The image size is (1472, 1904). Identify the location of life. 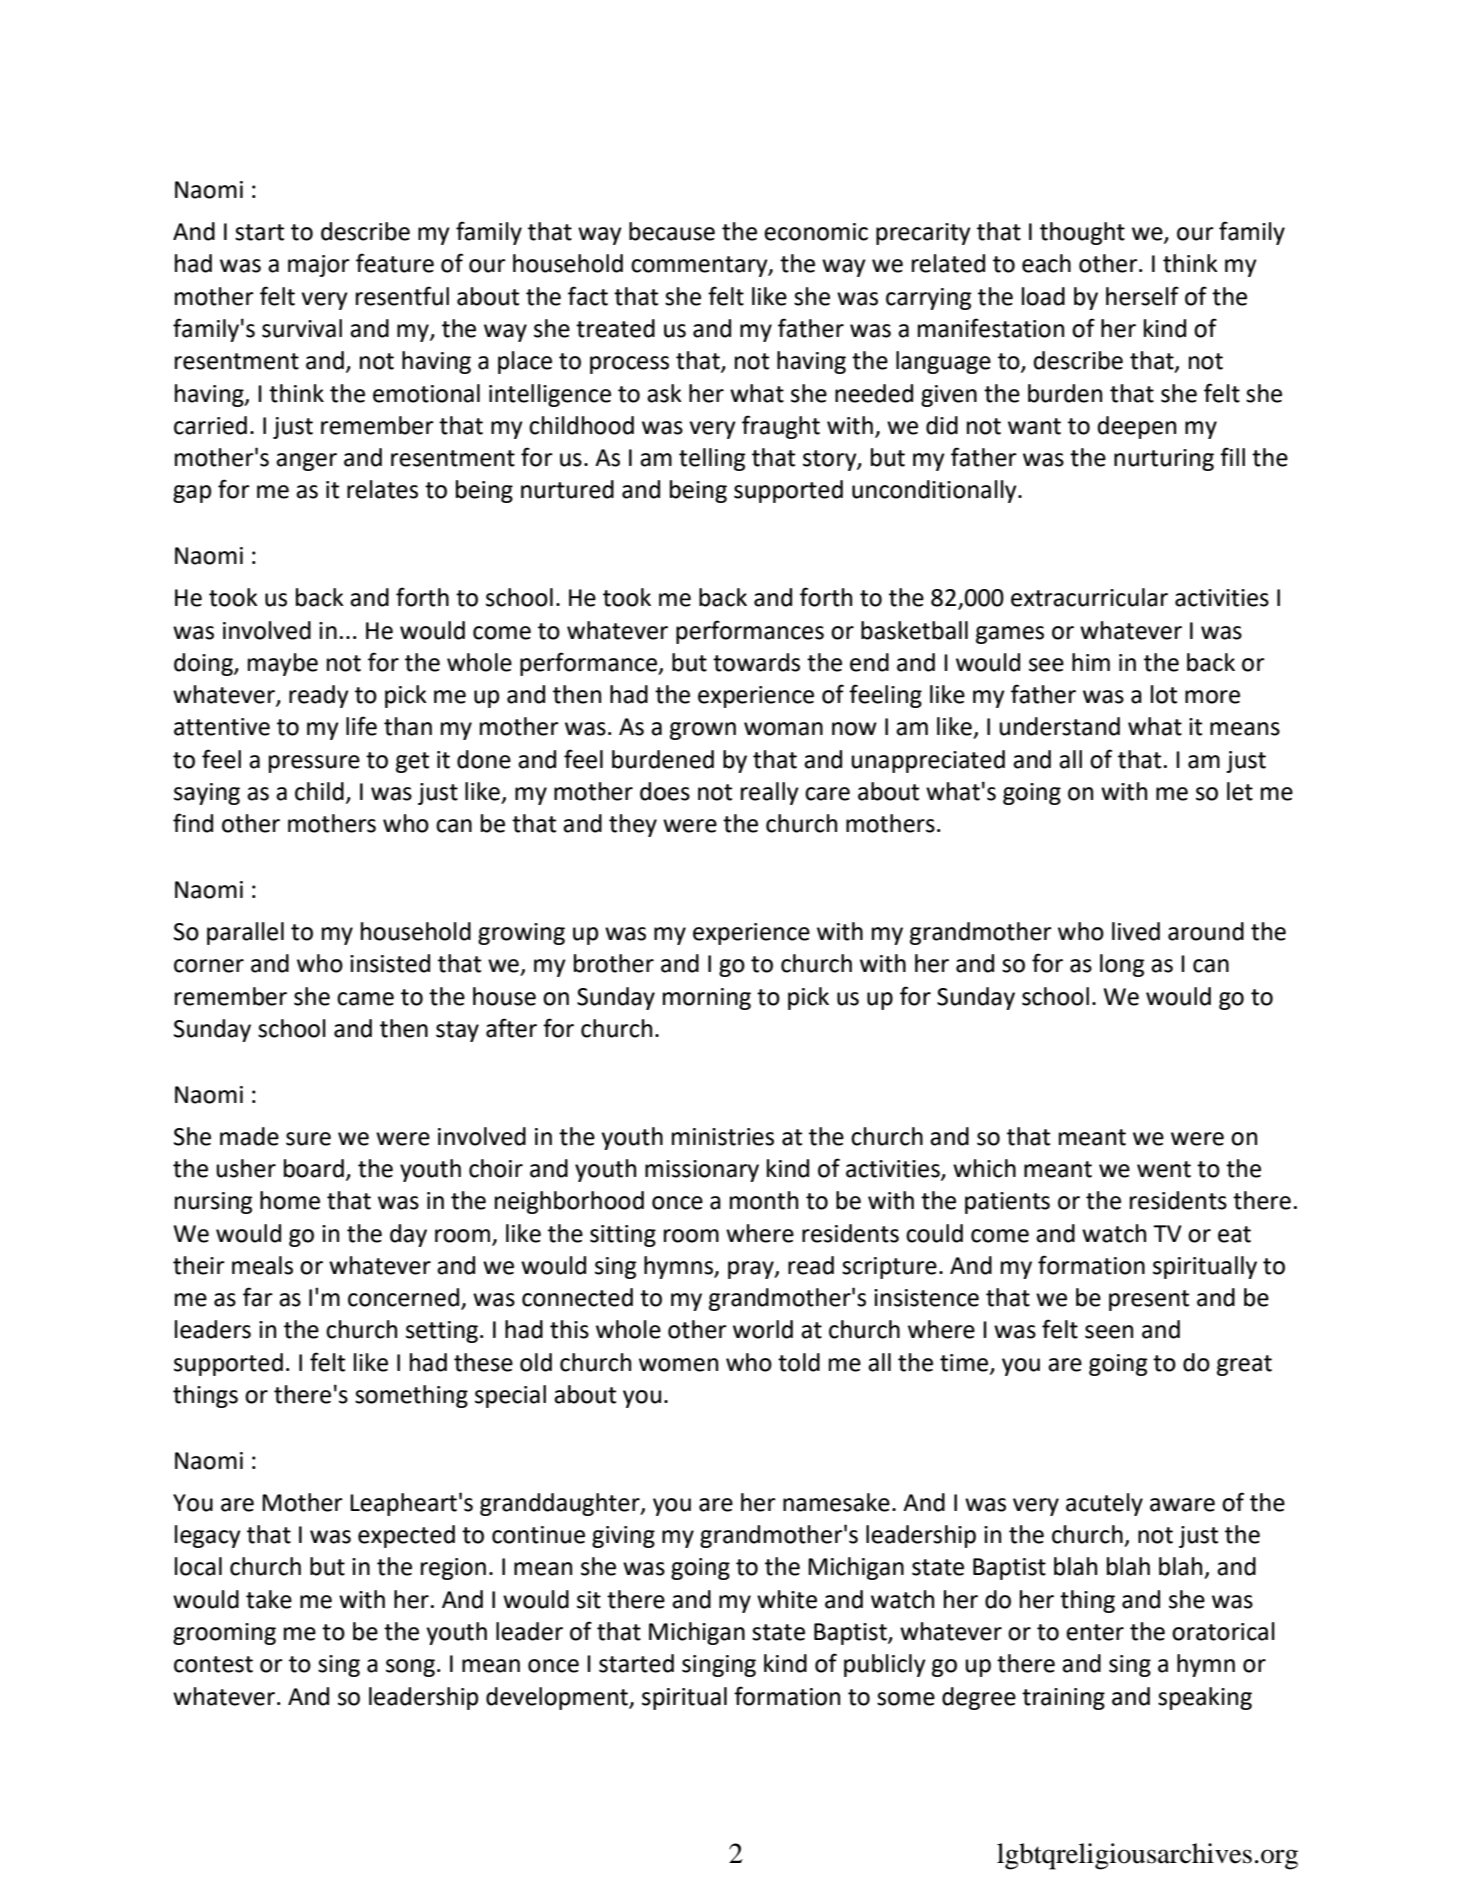
(361, 726).
